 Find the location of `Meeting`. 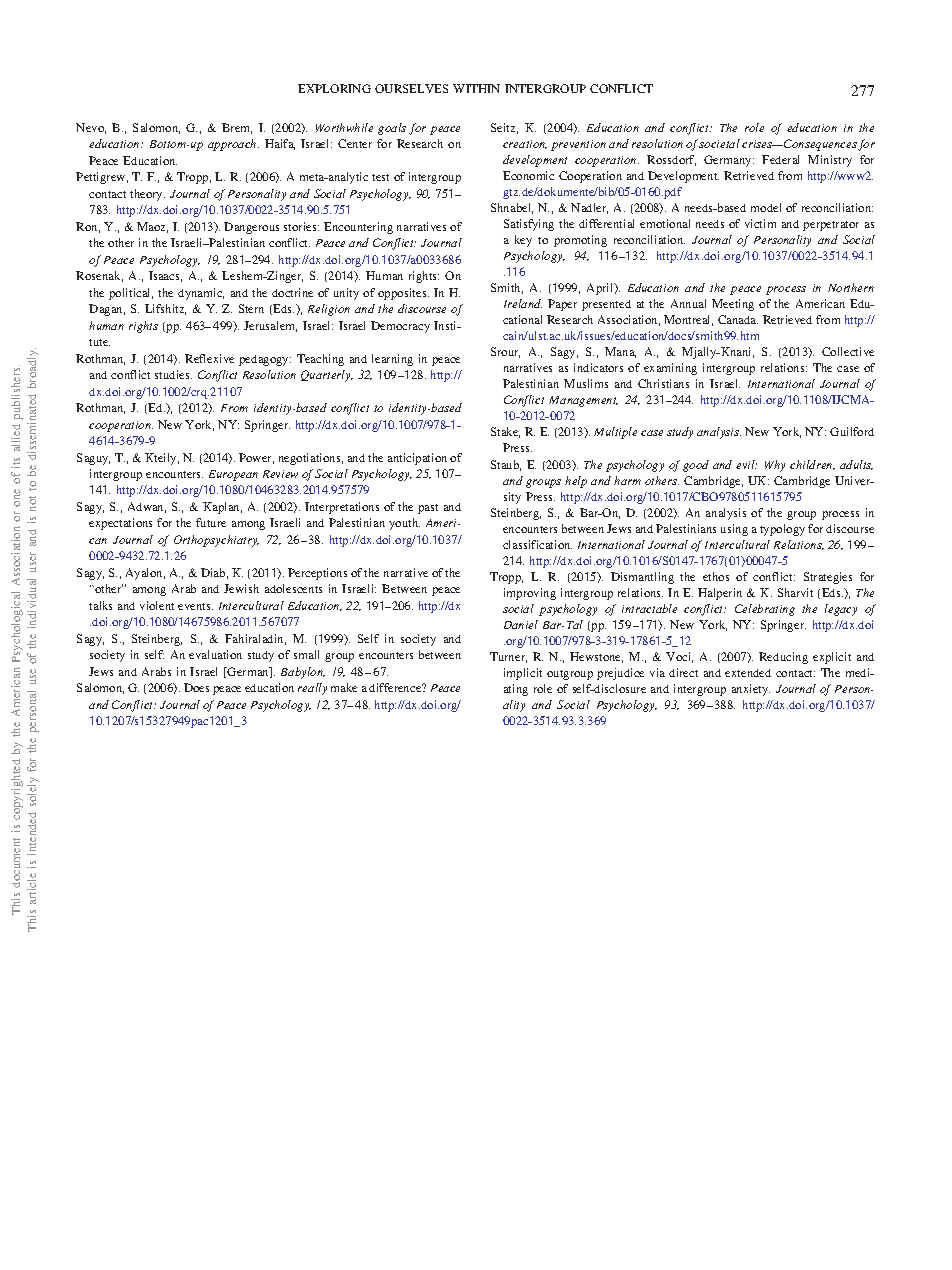

Meeting is located at coordinates (733, 305).
